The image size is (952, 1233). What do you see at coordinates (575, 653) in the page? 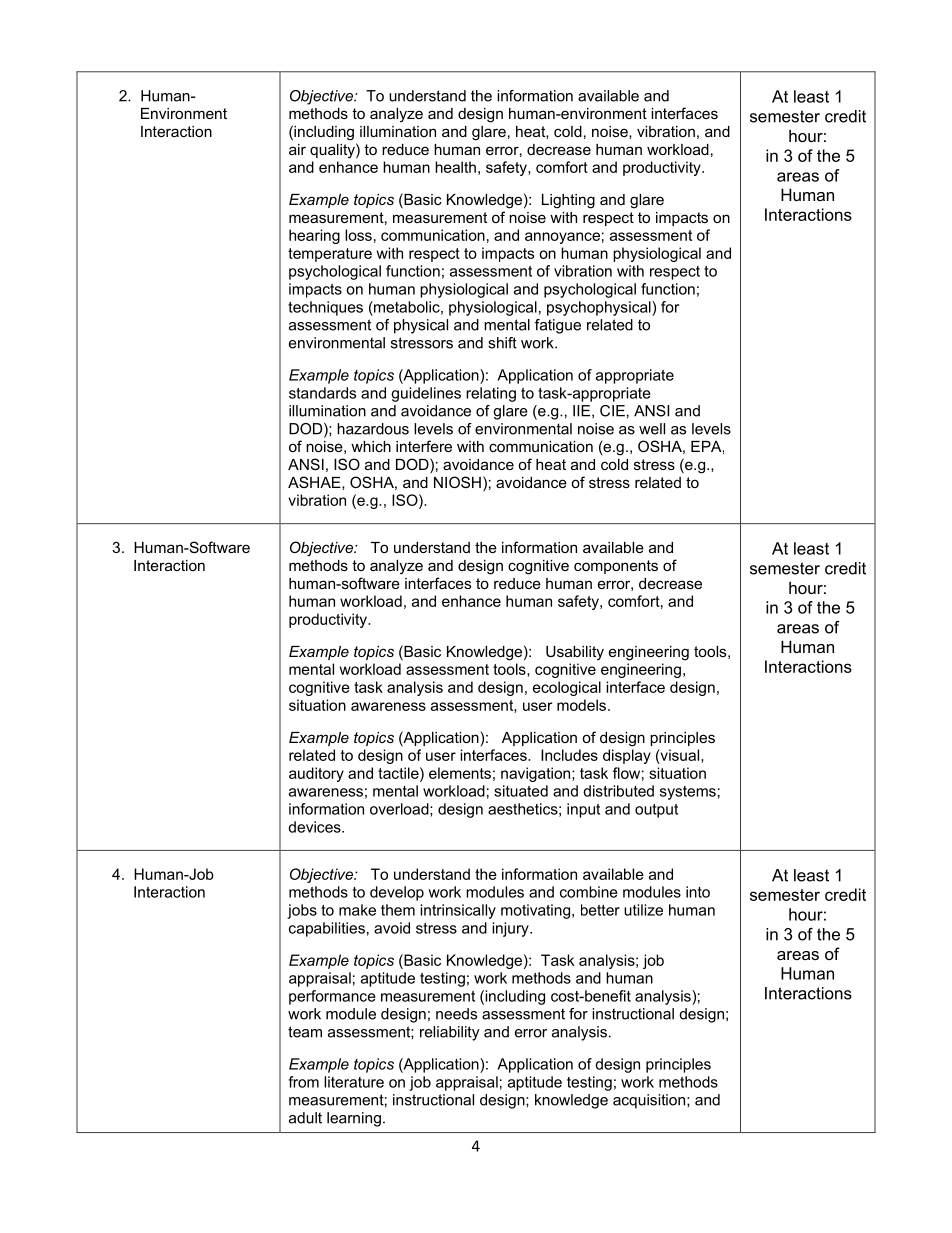
I see `Usability` at bounding box center [575, 653].
